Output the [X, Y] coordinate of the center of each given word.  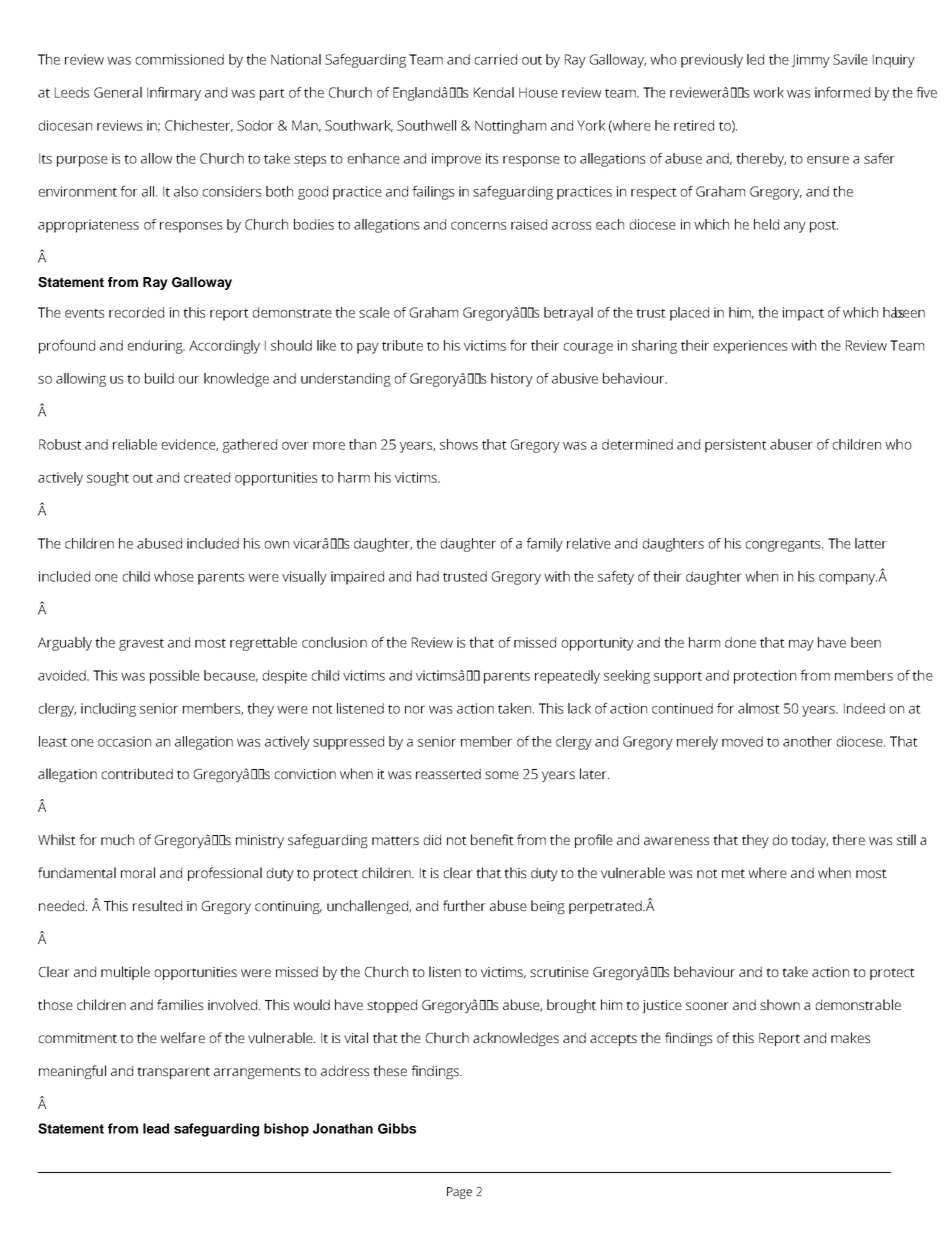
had [428, 576]
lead [156, 1128]
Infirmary [174, 94]
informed [842, 92]
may [801, 645]
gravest [141, 644]
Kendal [494, 92]
